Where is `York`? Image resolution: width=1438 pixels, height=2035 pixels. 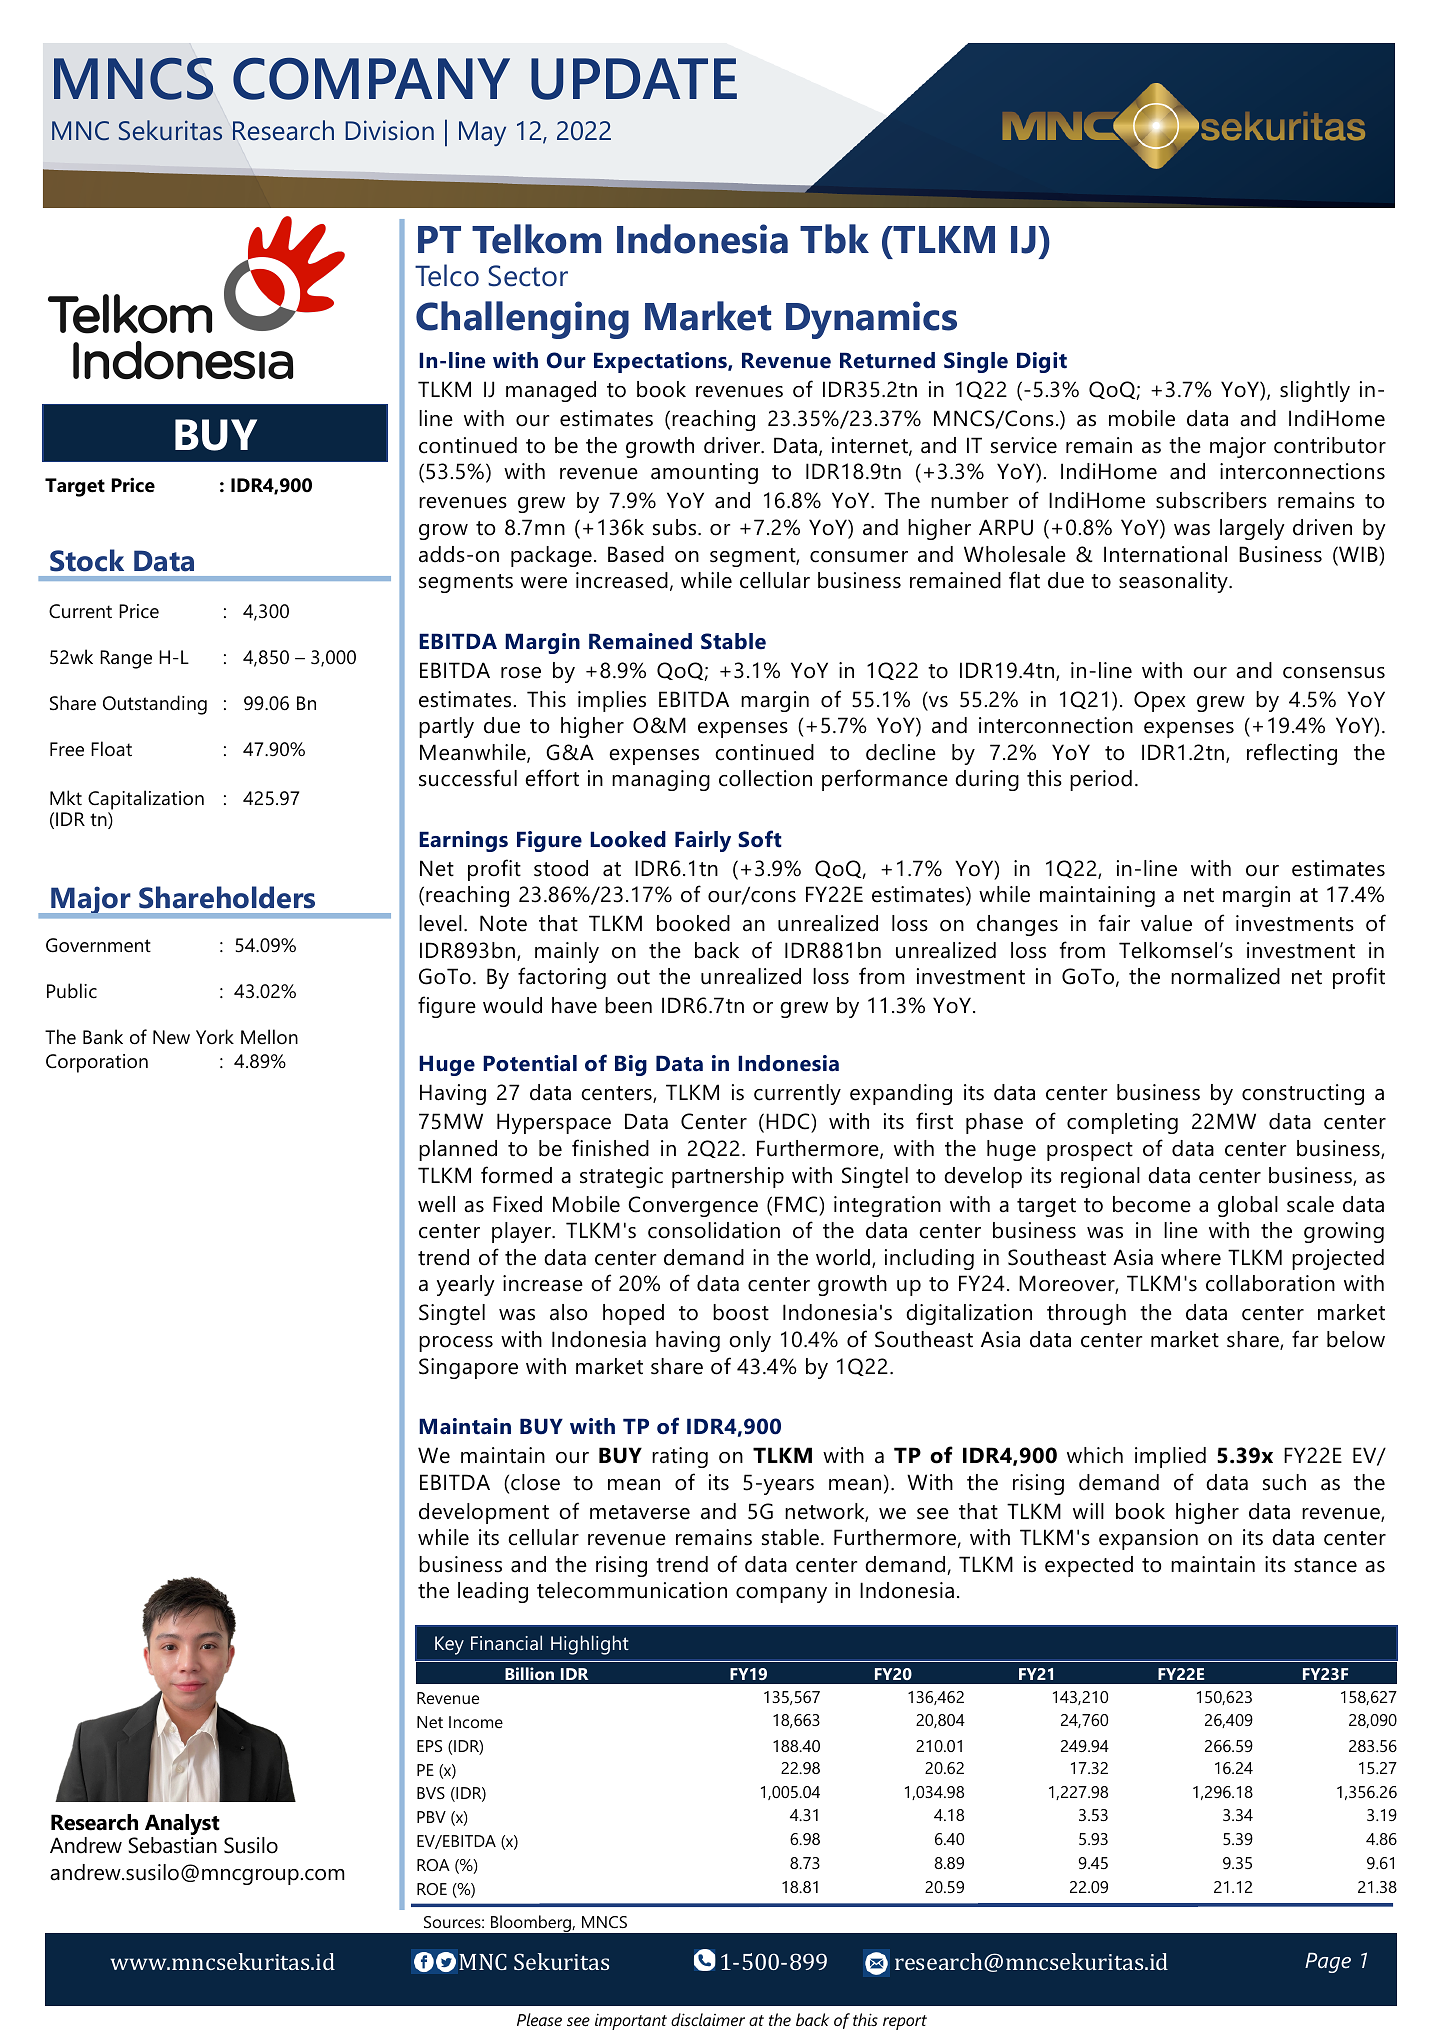
York is located at coordinates (215, 1036).
